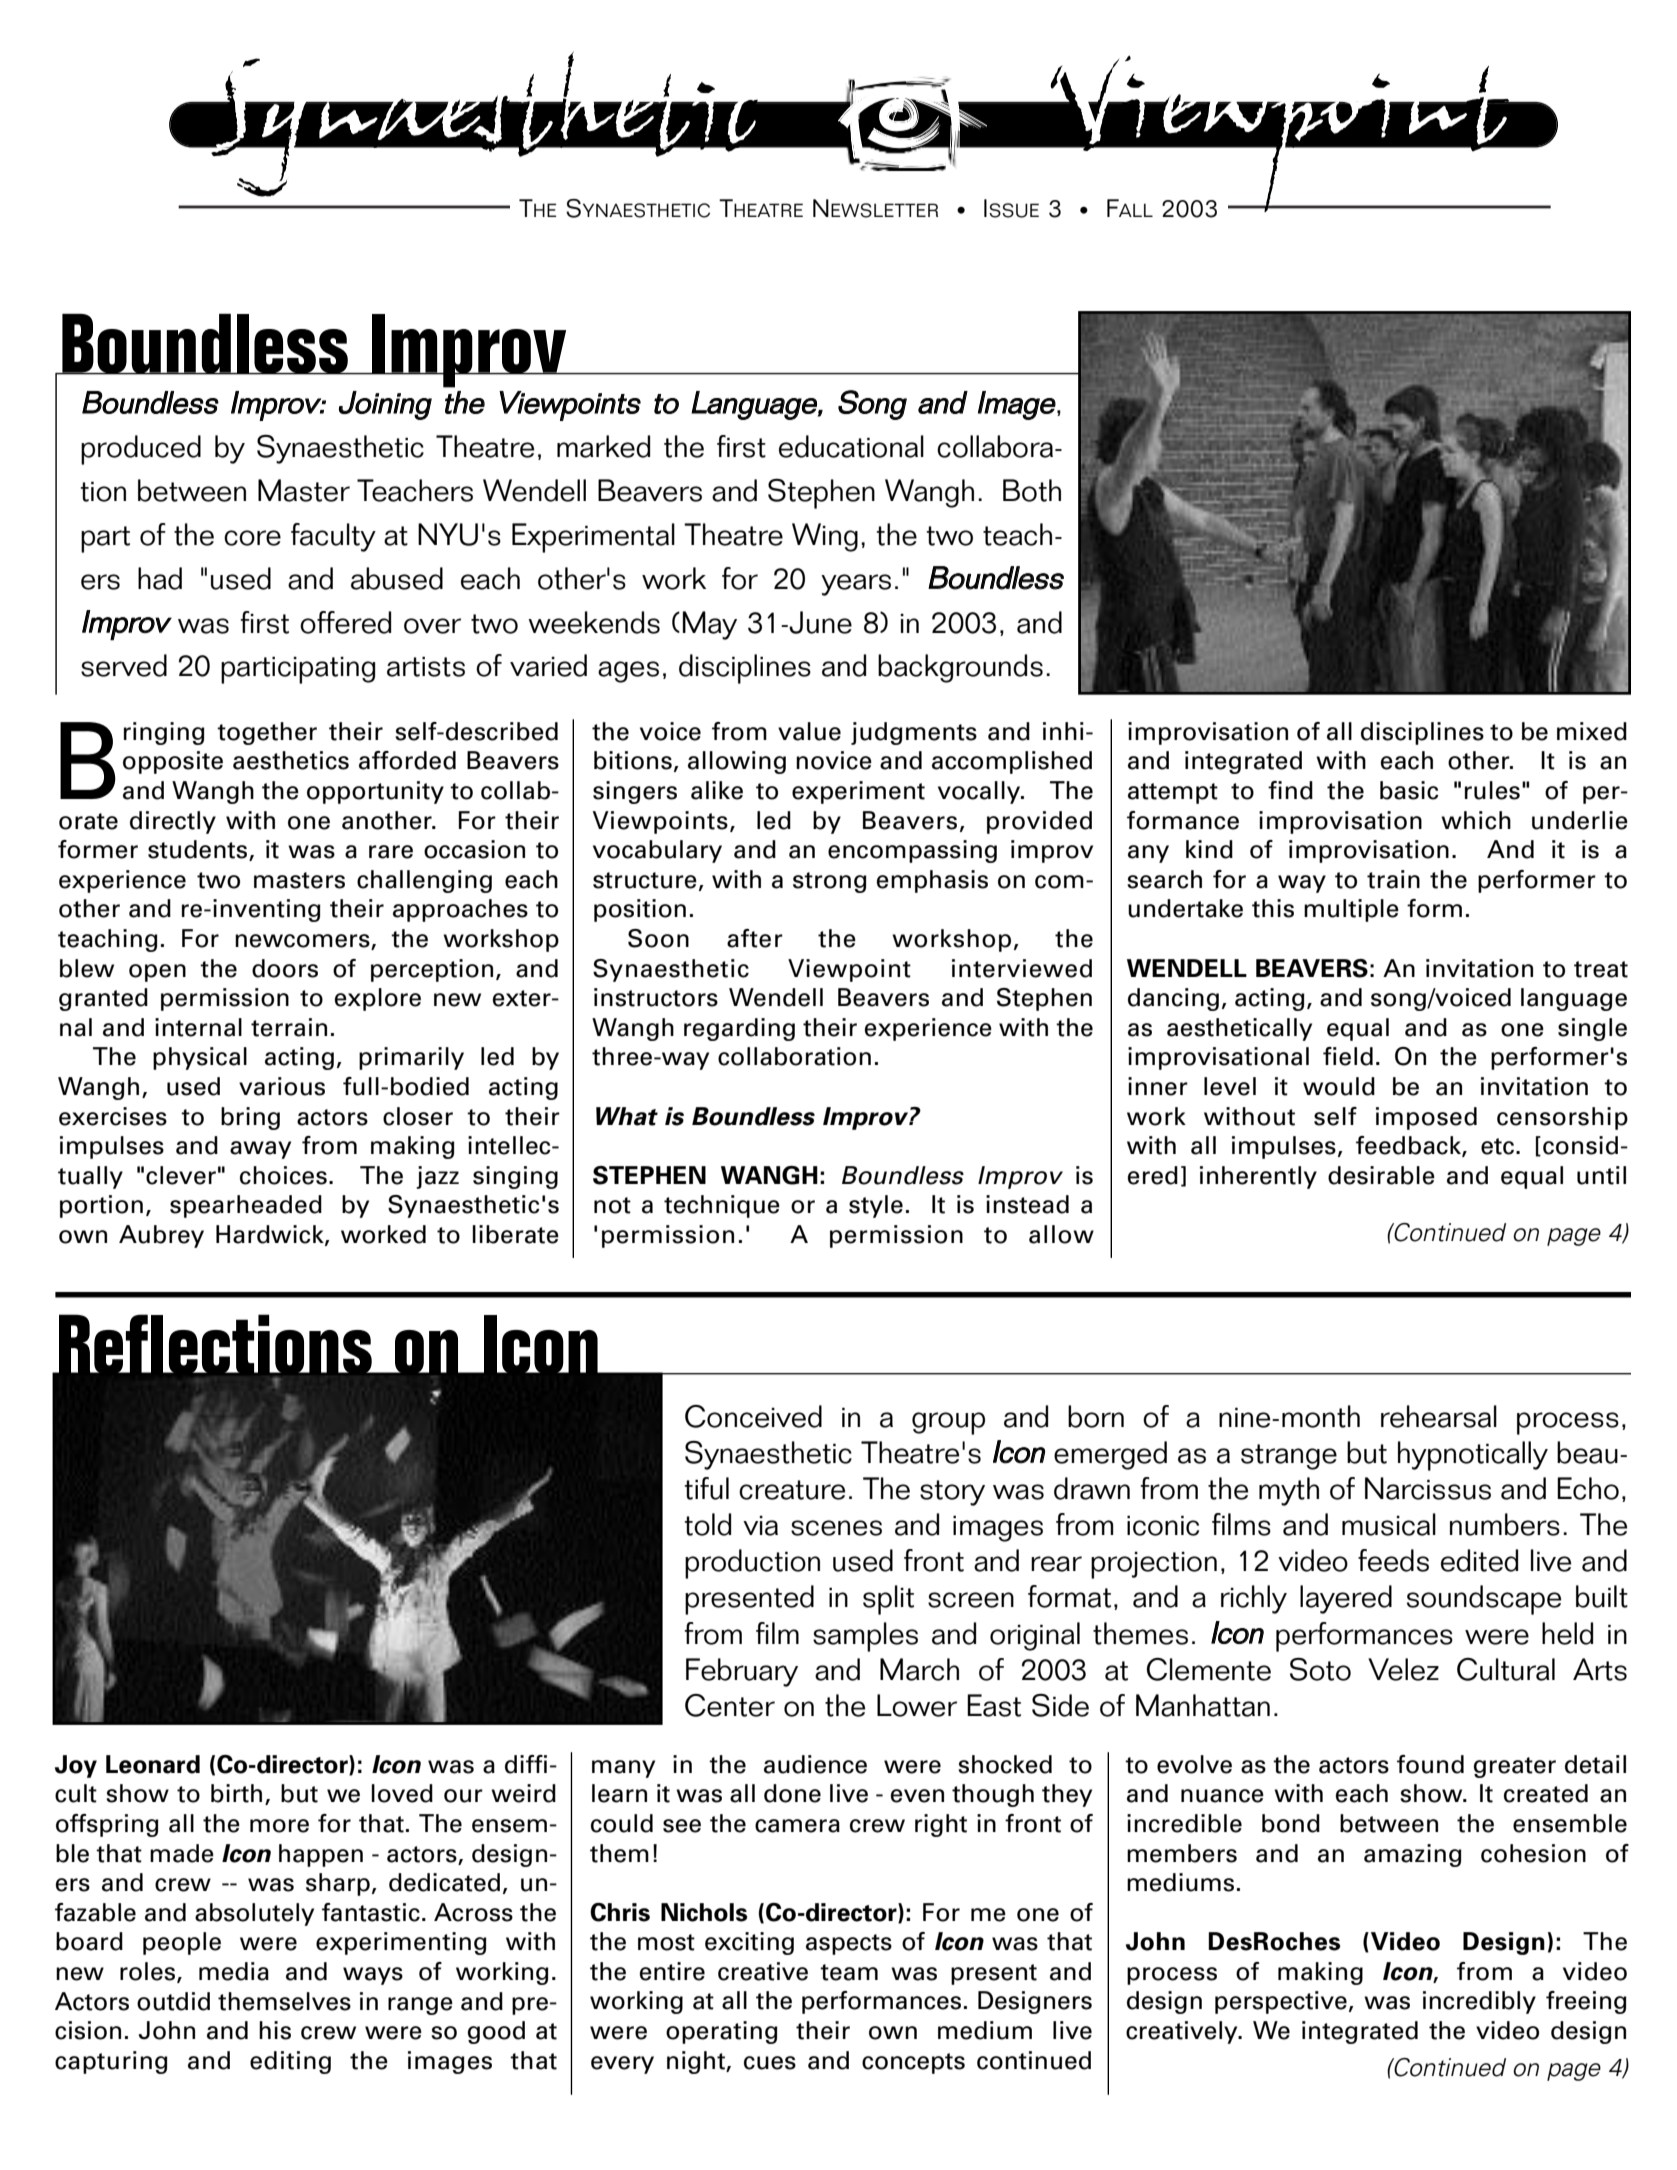 The image size is (1677, 2170). Describe the element at coordinates (739, 1029) in the page. I see `regarding` at that location.
